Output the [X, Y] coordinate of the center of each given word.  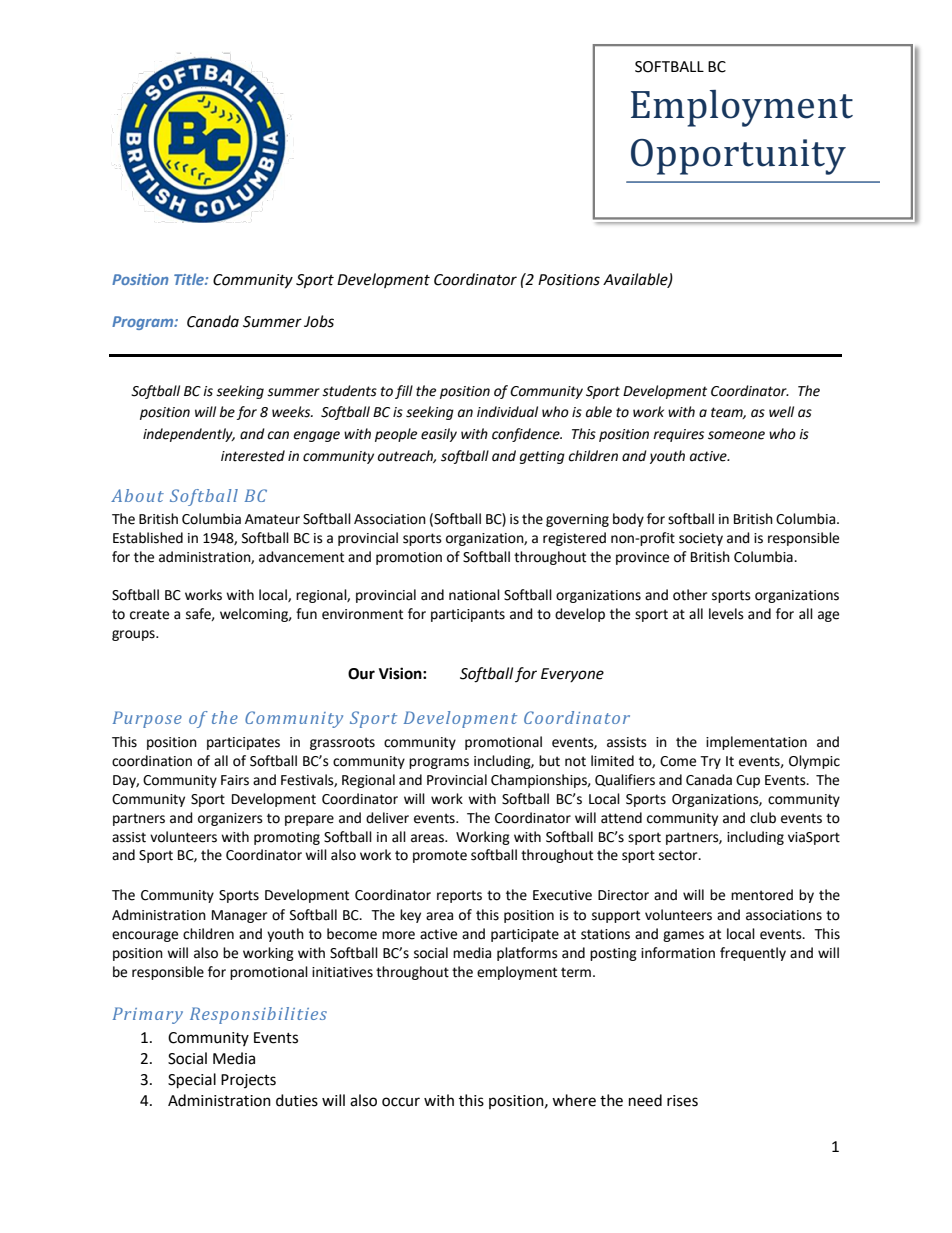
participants [468, 615]
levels [726, 614]
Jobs [319, 321]
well [781, 412]
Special [192, 1081]
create [149, 614]
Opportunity [738, 157]
